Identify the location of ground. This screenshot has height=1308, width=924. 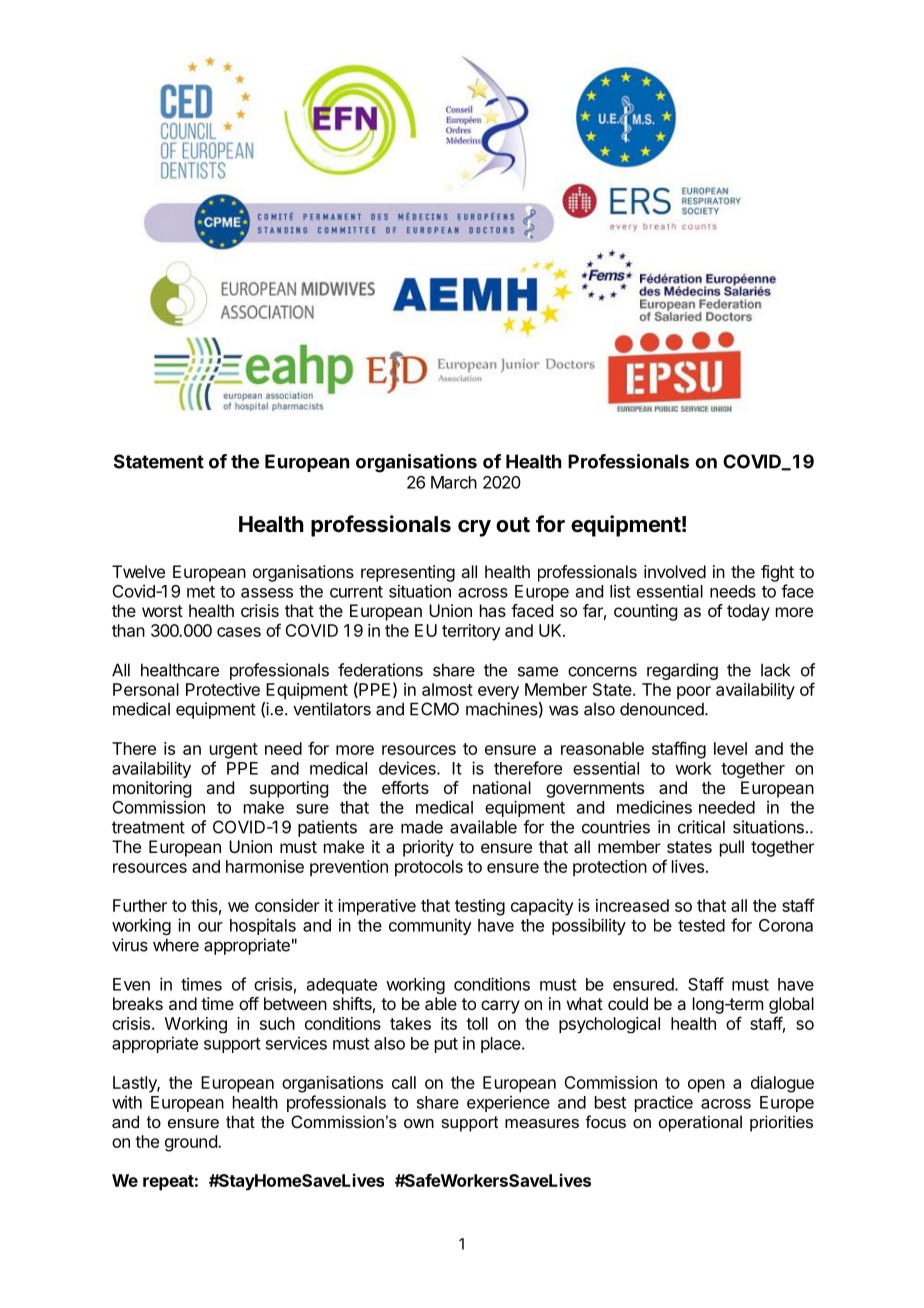
(192, 1143).
